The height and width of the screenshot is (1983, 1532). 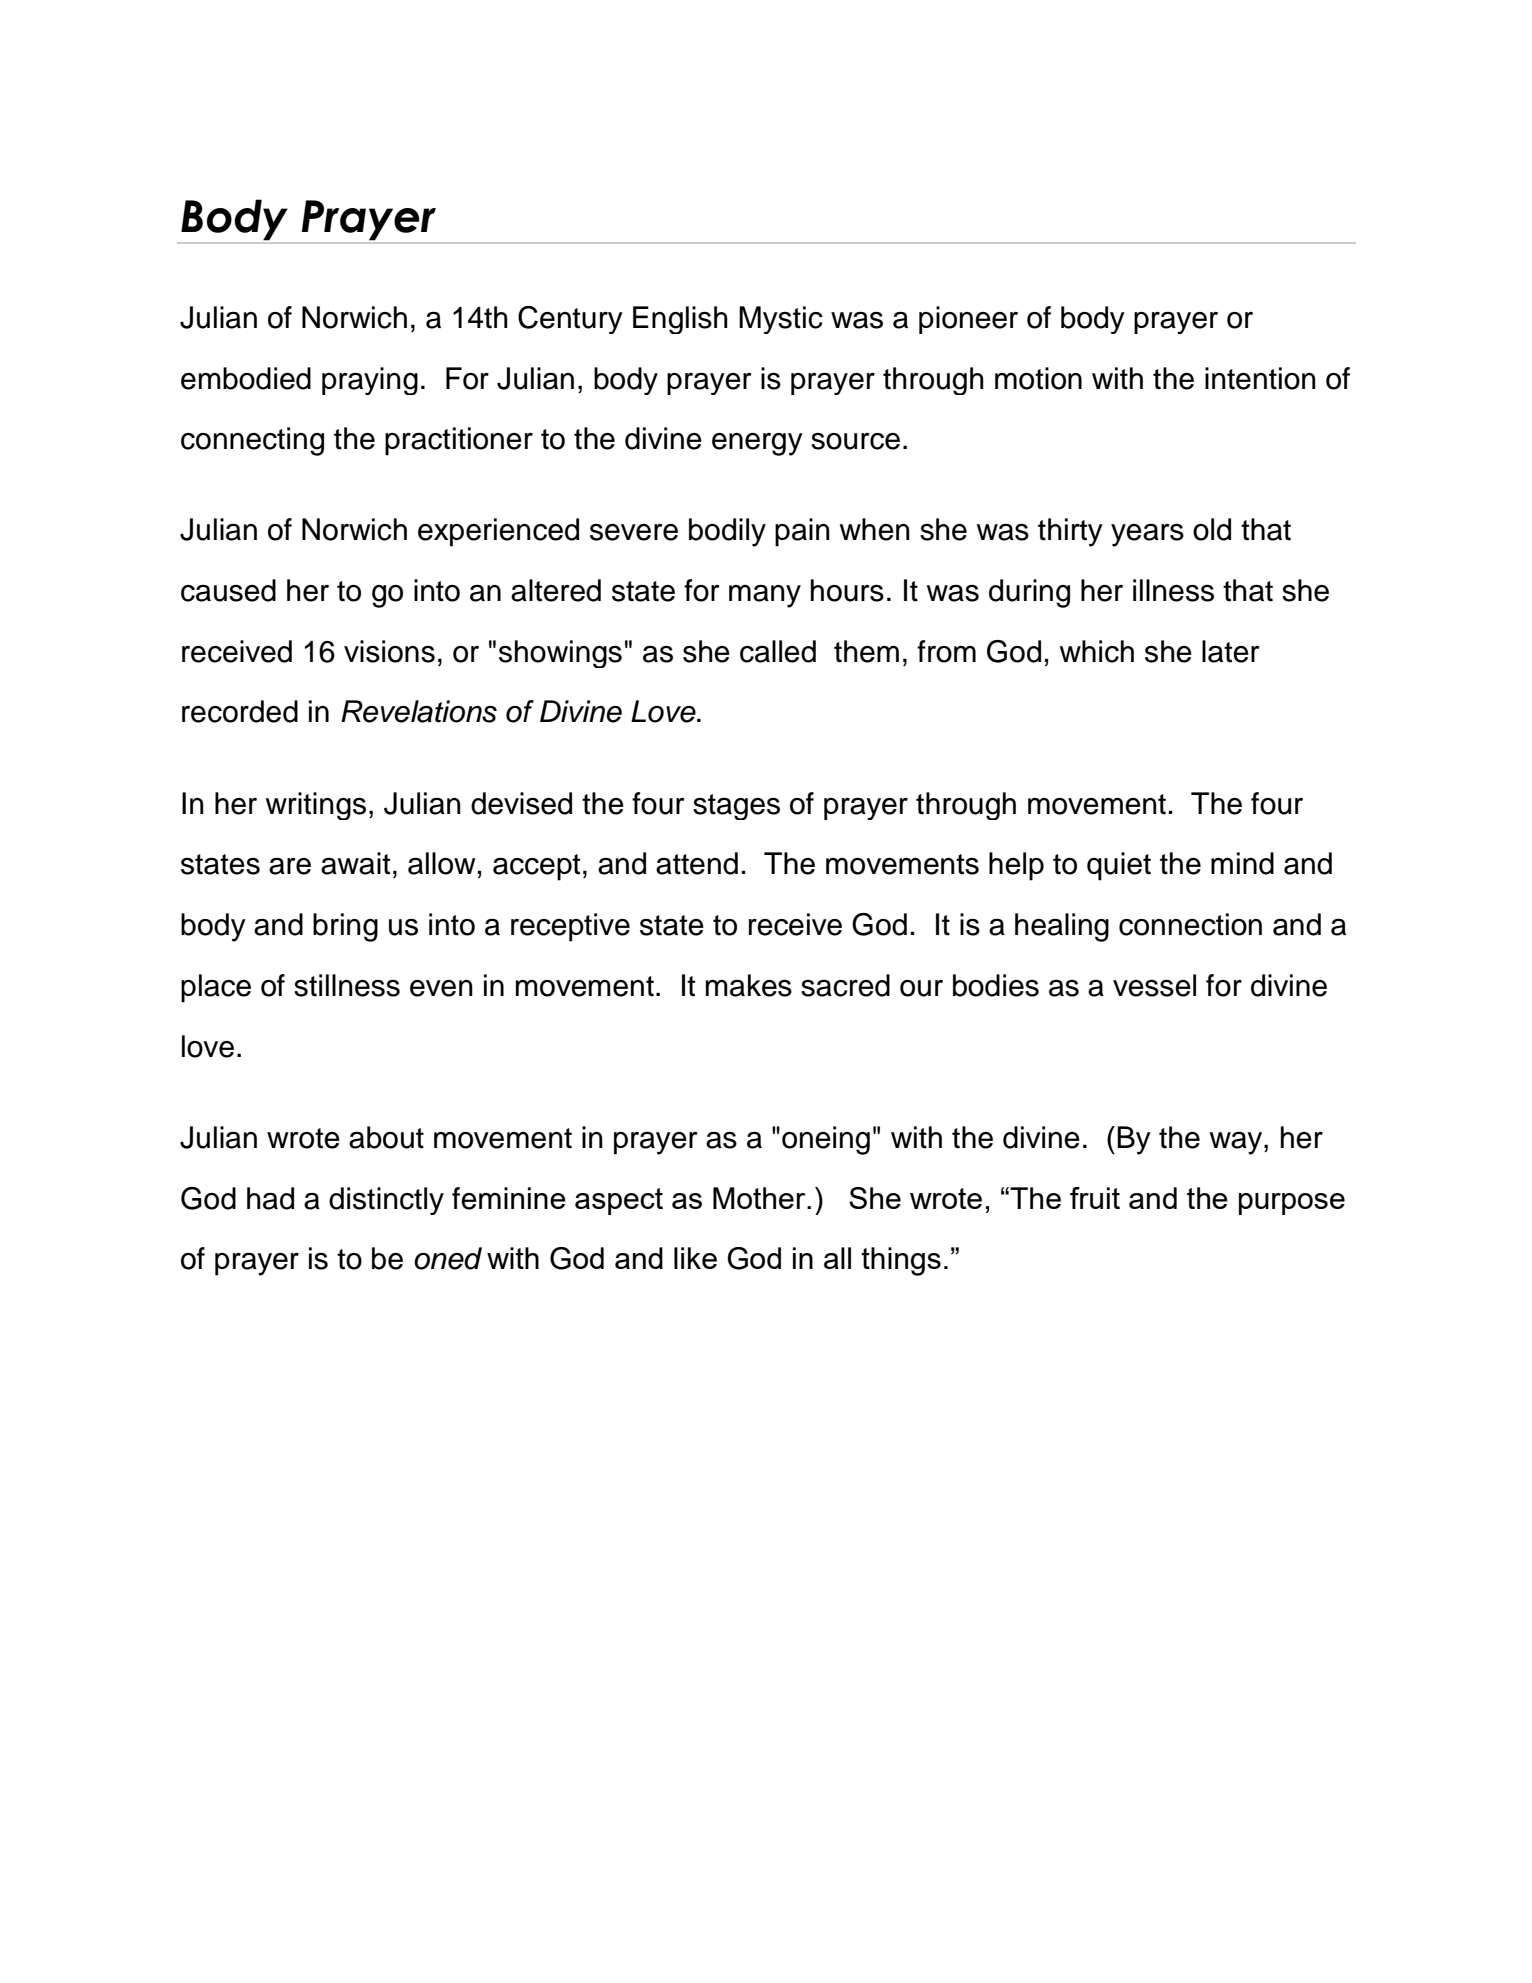 I want to click on makes, so click(x=749, y=985).
